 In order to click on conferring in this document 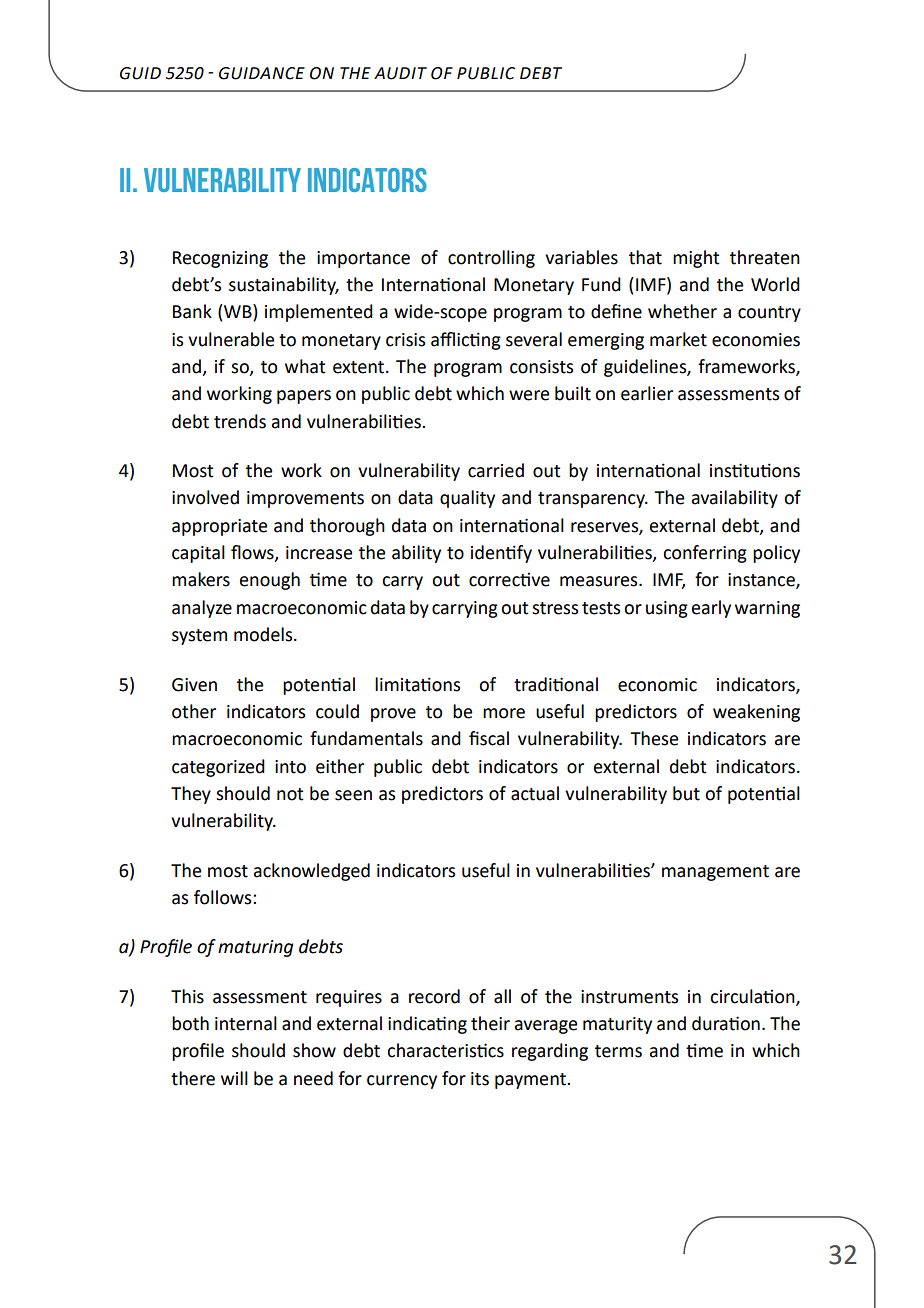, I will do `click(705, 554)`.
